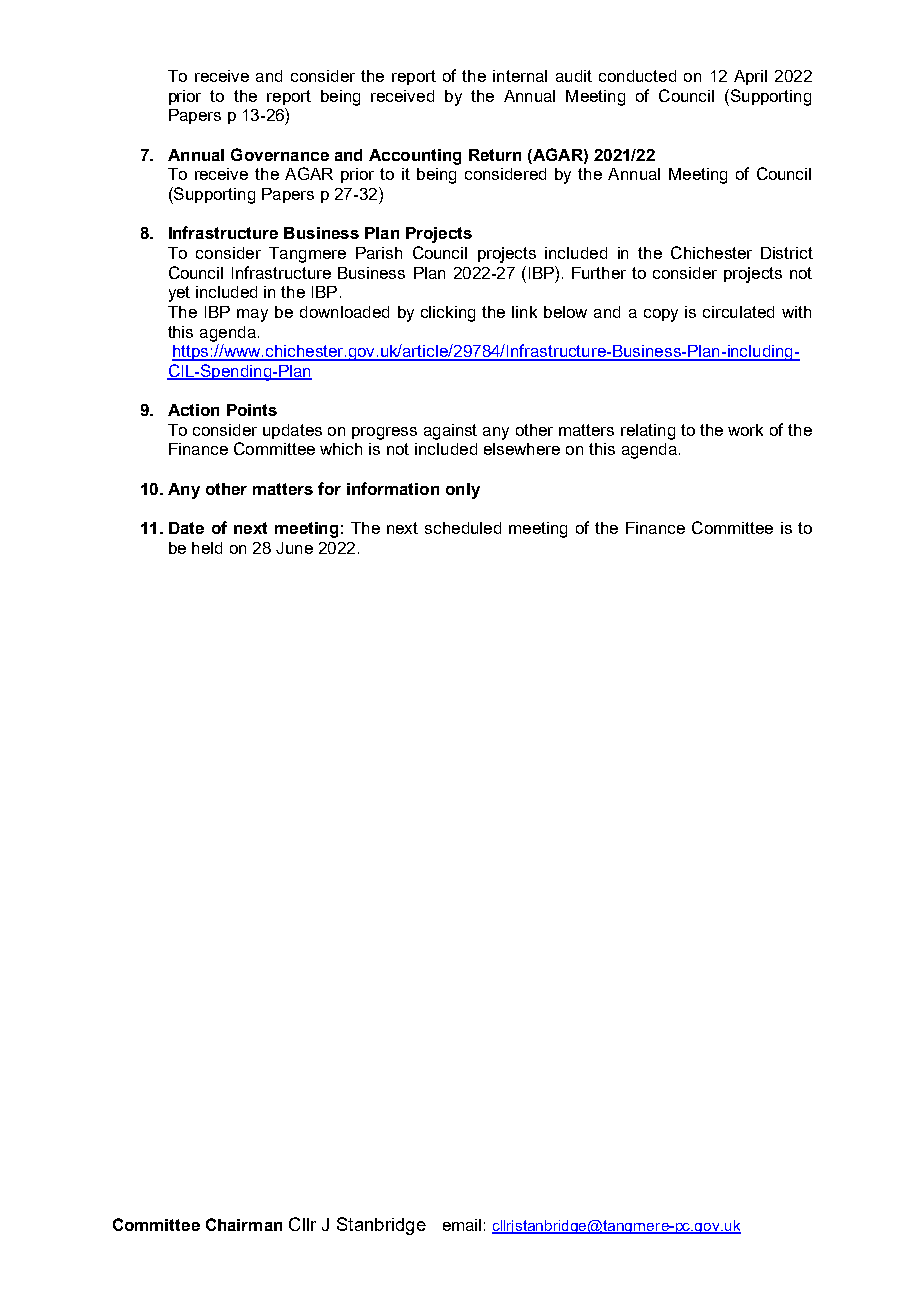  I want to click on Governance, so click(280, 154).
